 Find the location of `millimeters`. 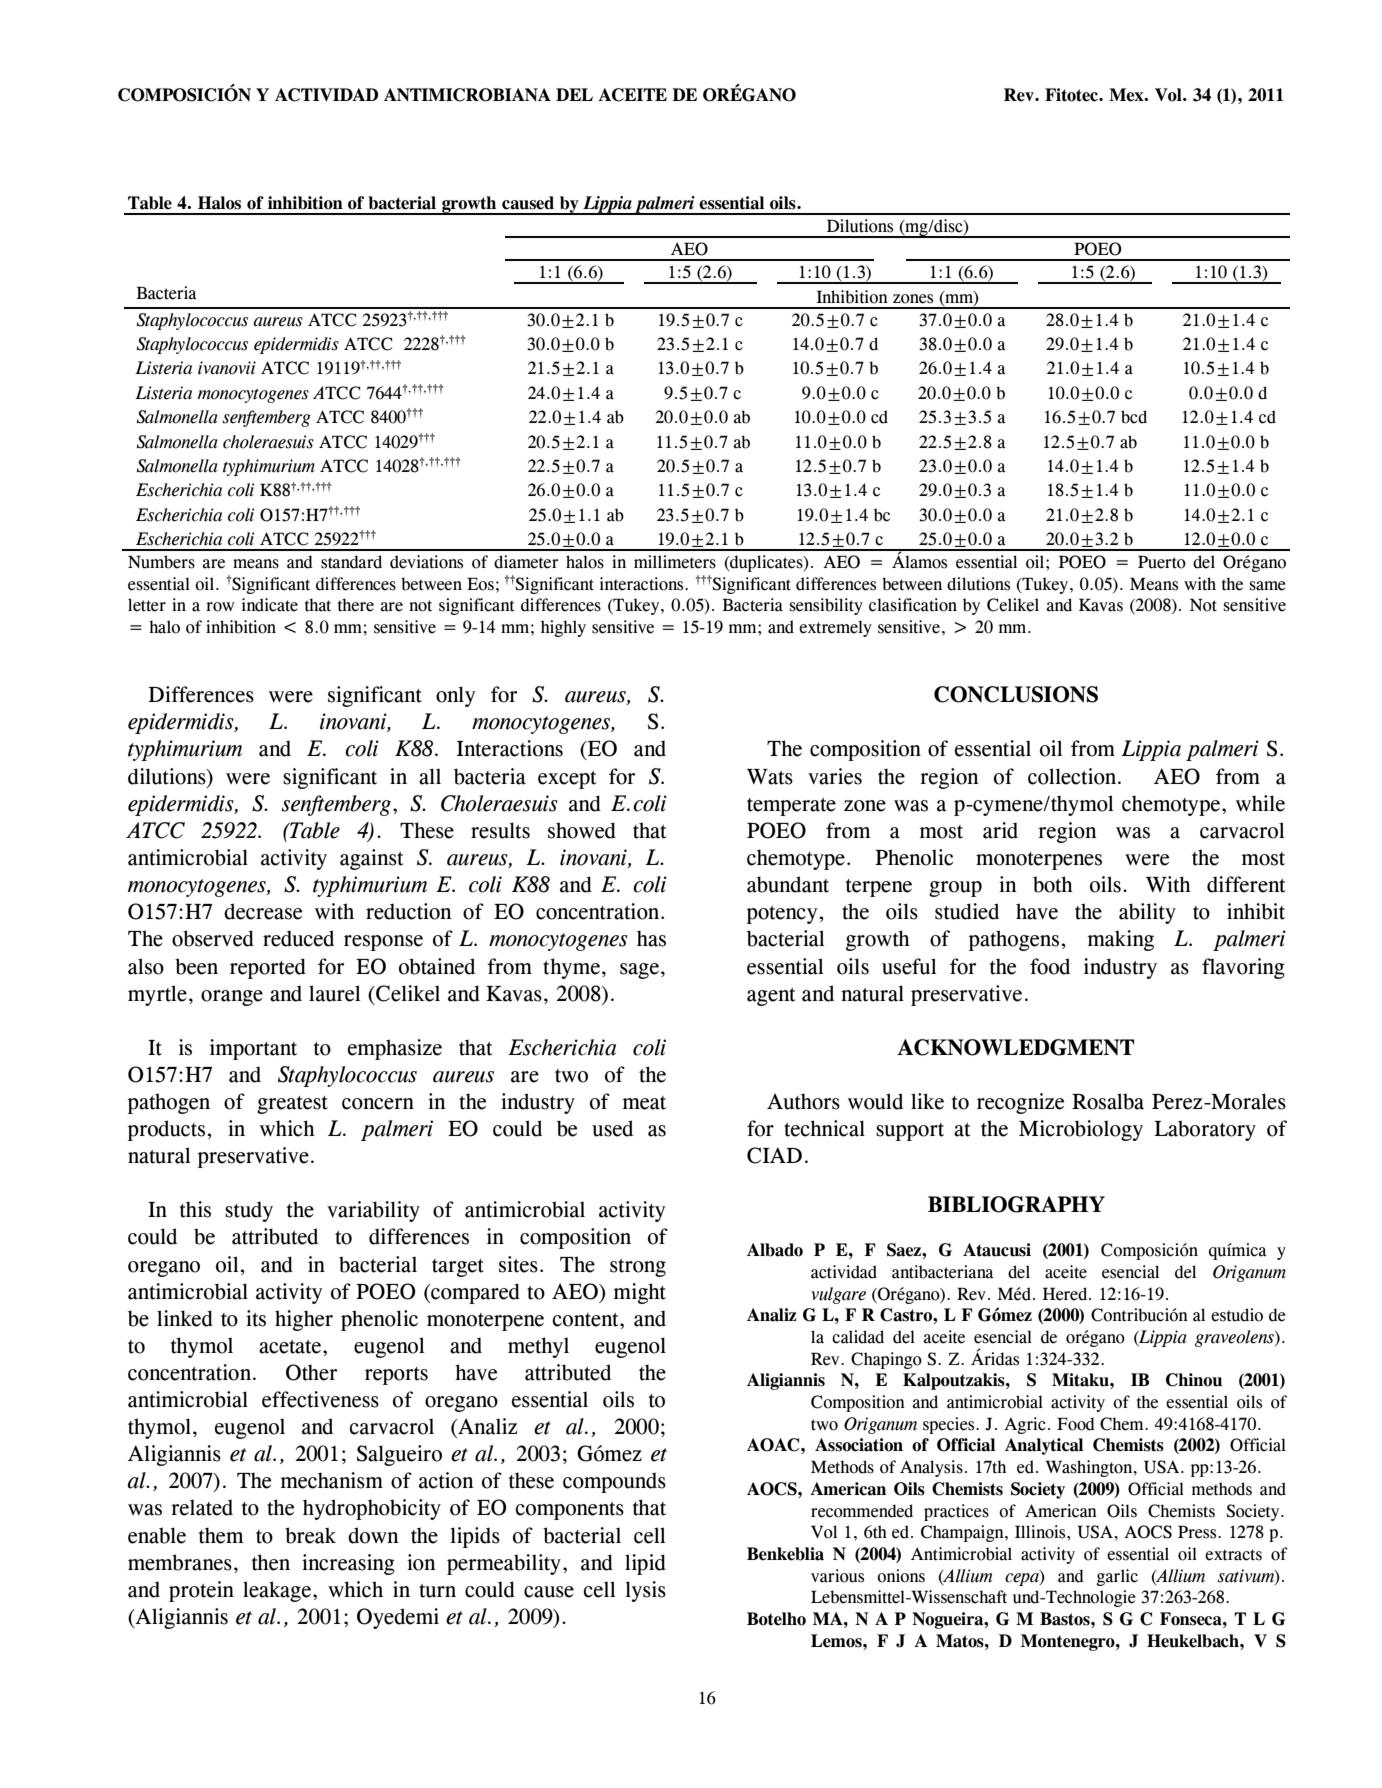

millimeters is located at coordinates (675, 562).
